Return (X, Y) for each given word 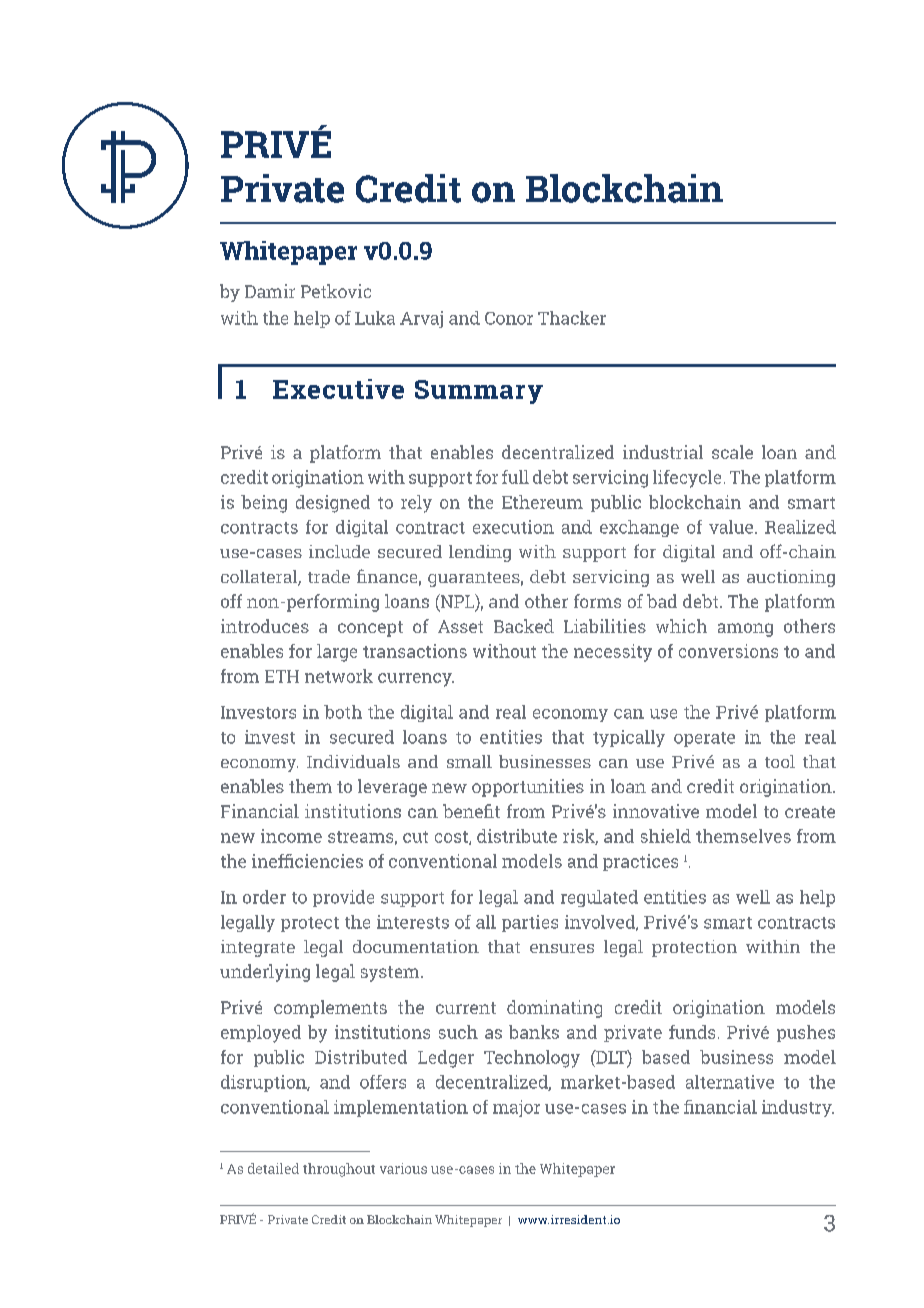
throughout (339, 1170)
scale (732, 452)
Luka (375, 318)
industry (798, 1108)
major (516, 1108)
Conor (509, 318)
